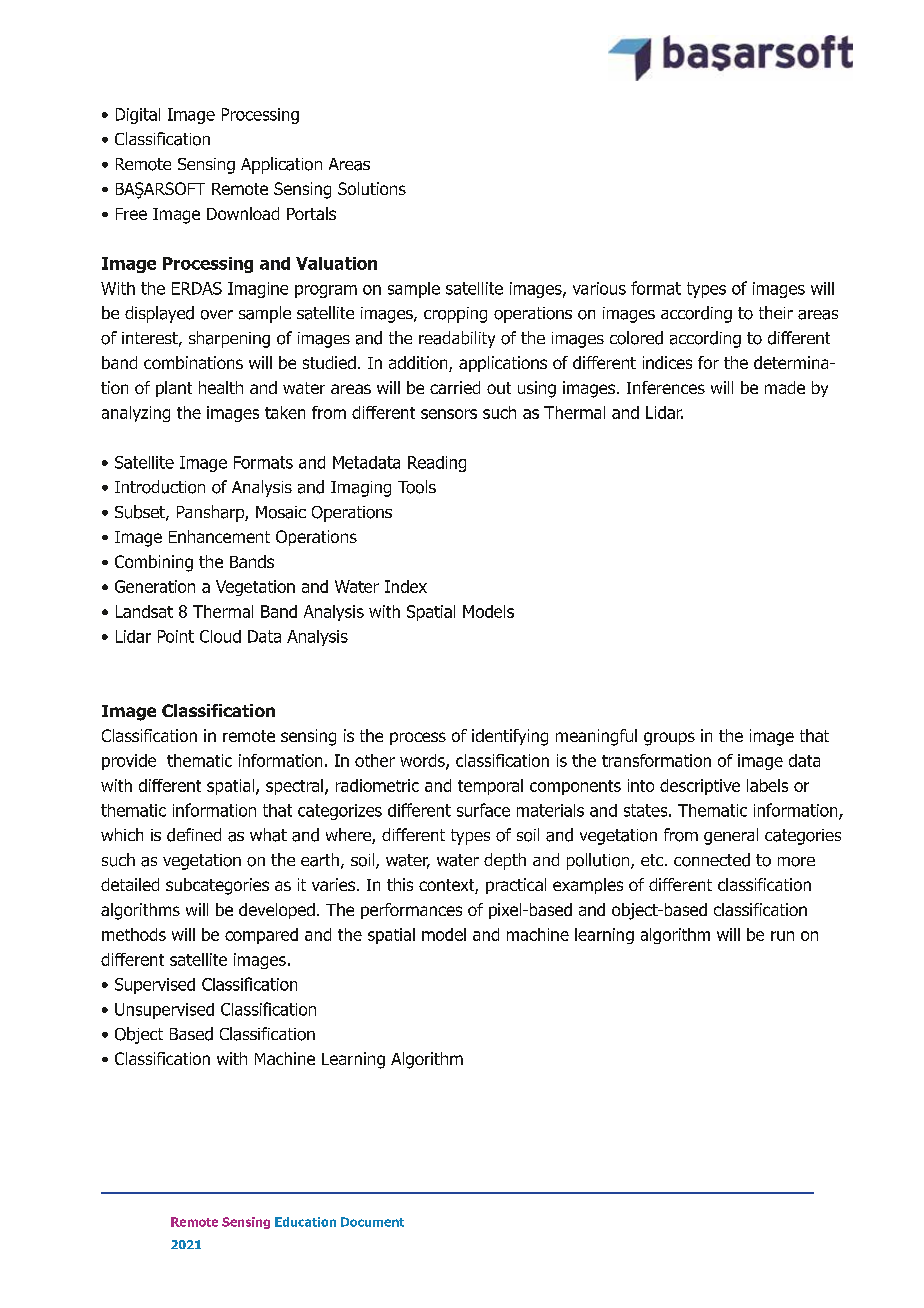 The width and height of the page is (924, 1308). What do you see at coordinates (510, 737) in the page?
I see `identifying` at bounding box center [510, 737].
